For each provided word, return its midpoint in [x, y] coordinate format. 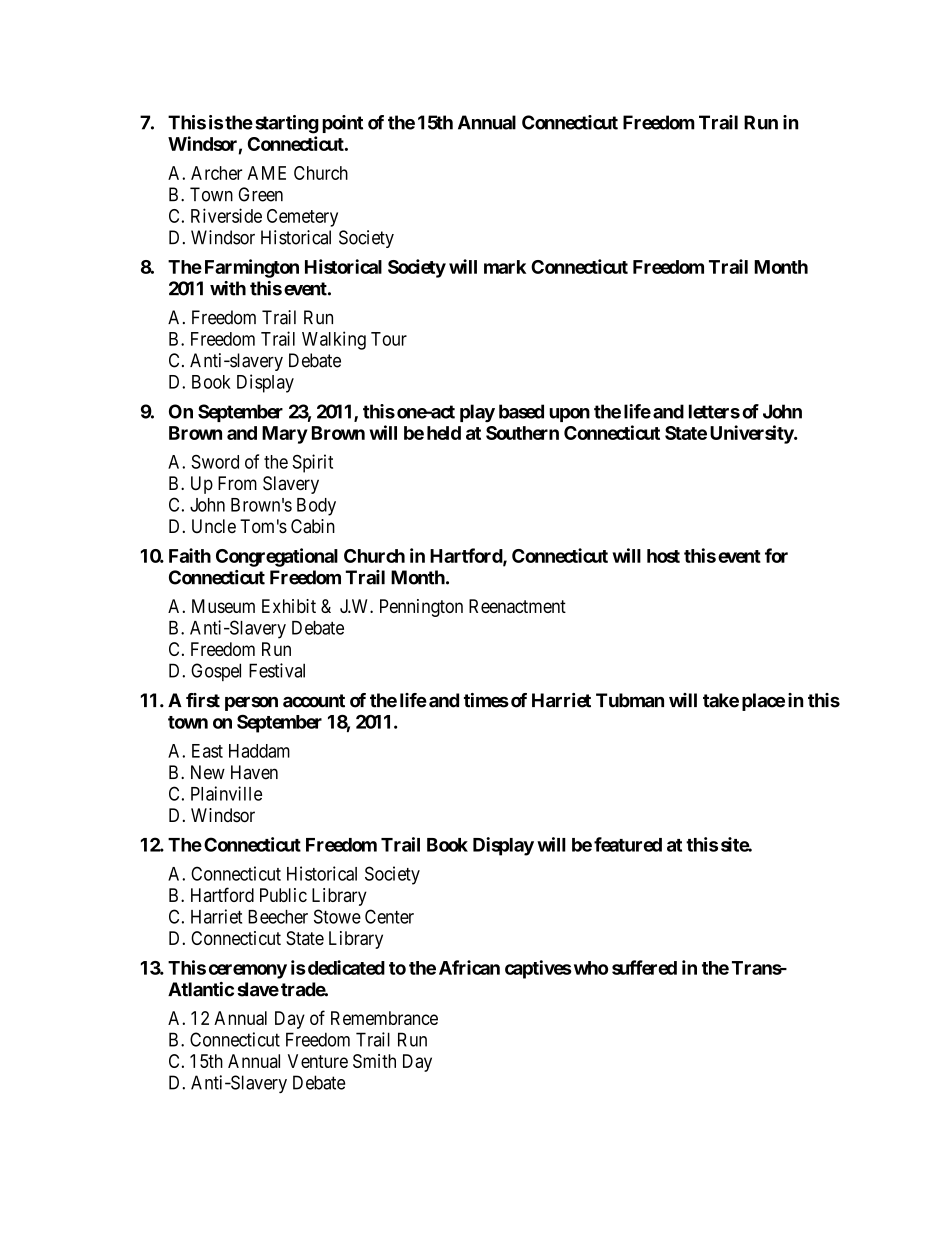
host [663, 556]
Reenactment [517, 606]
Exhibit [289, 606]
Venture [318, 1061]
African [469, 967]
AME [266, 173]
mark [505, 267]
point [342, 124]
